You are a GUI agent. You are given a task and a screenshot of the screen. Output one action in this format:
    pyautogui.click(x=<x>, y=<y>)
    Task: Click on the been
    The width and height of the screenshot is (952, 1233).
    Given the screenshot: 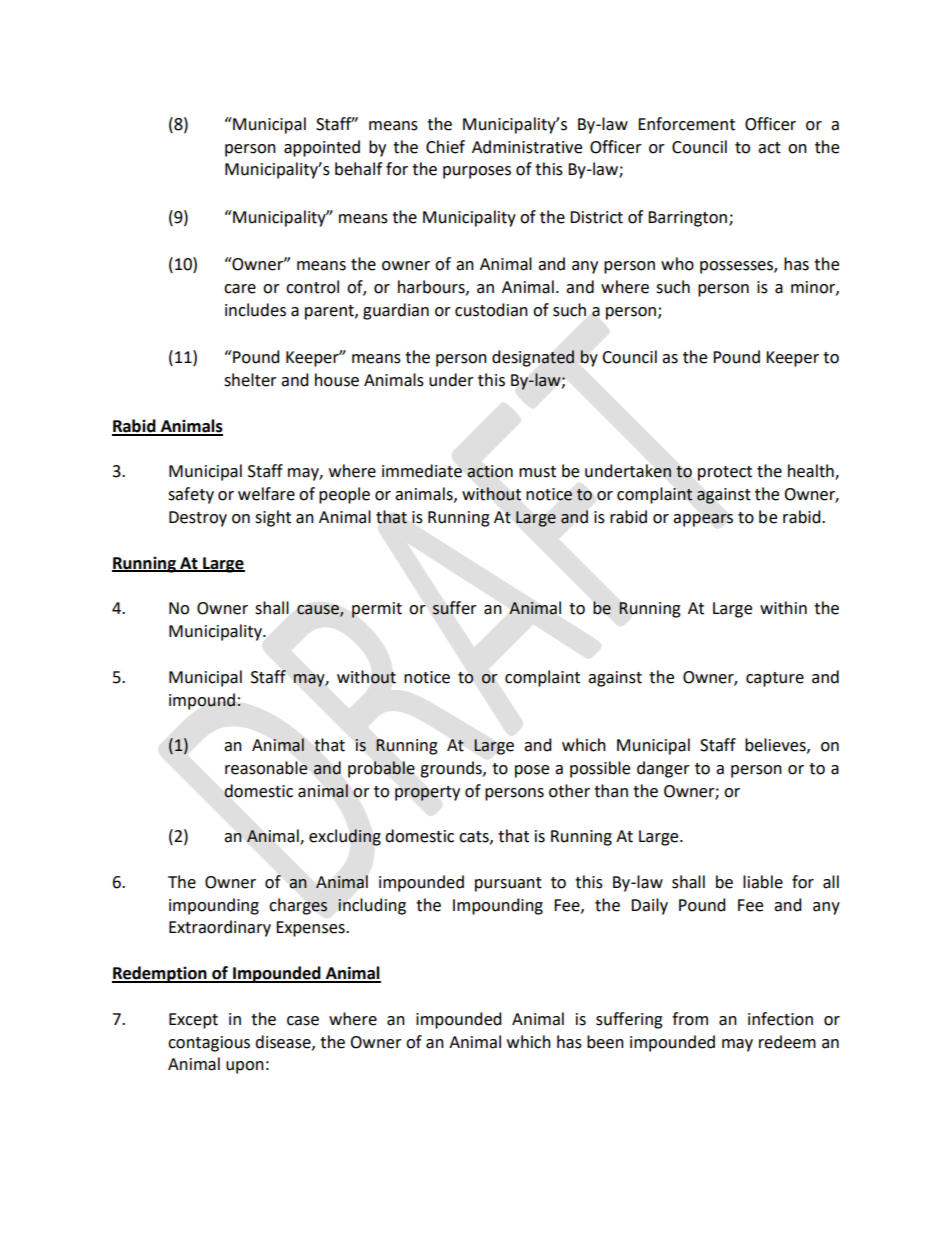 What is the action you would take?
    pyautogui.click(x=605, y=1042)
